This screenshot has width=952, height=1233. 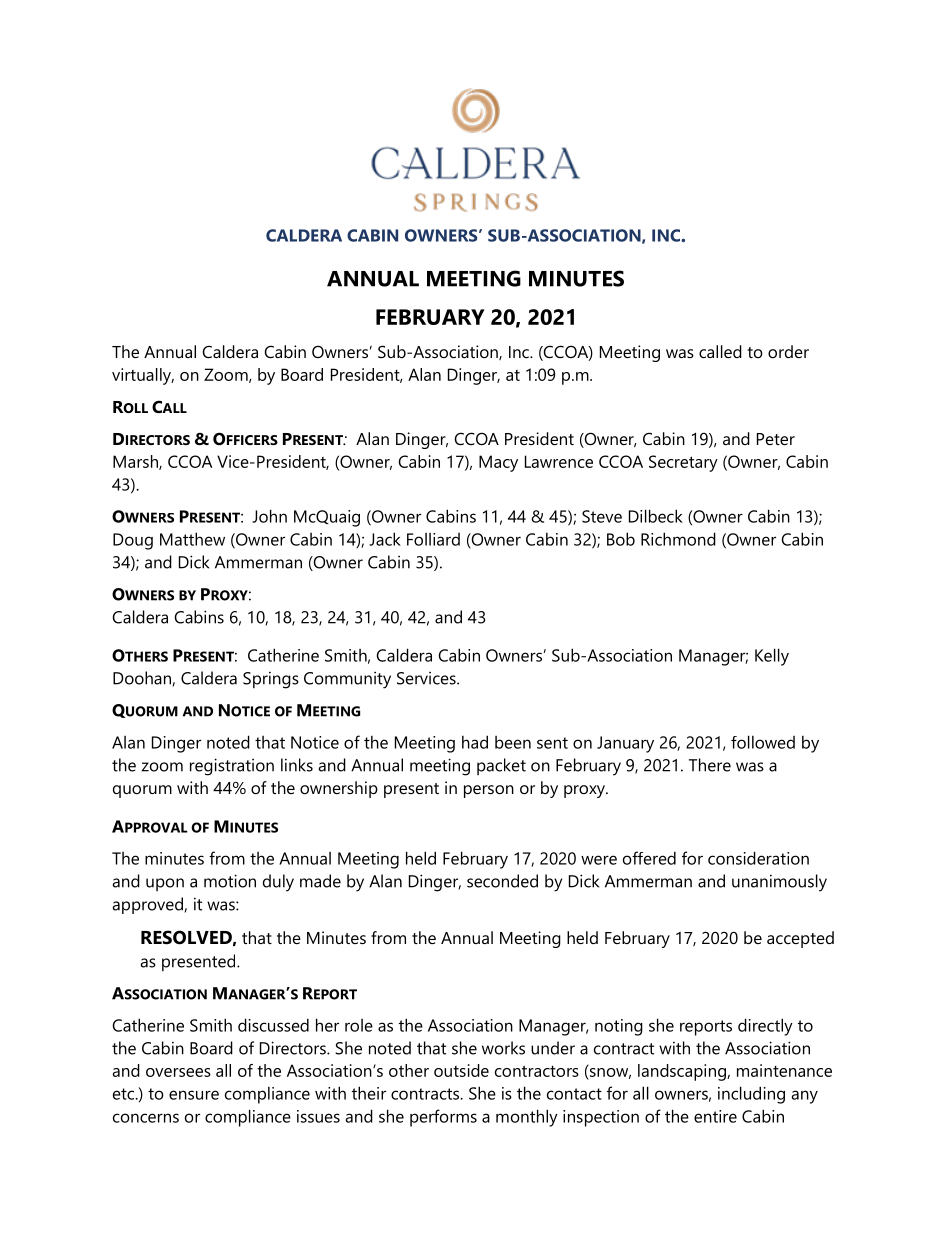 I want to click on followed, so click(x=763, y=742).
